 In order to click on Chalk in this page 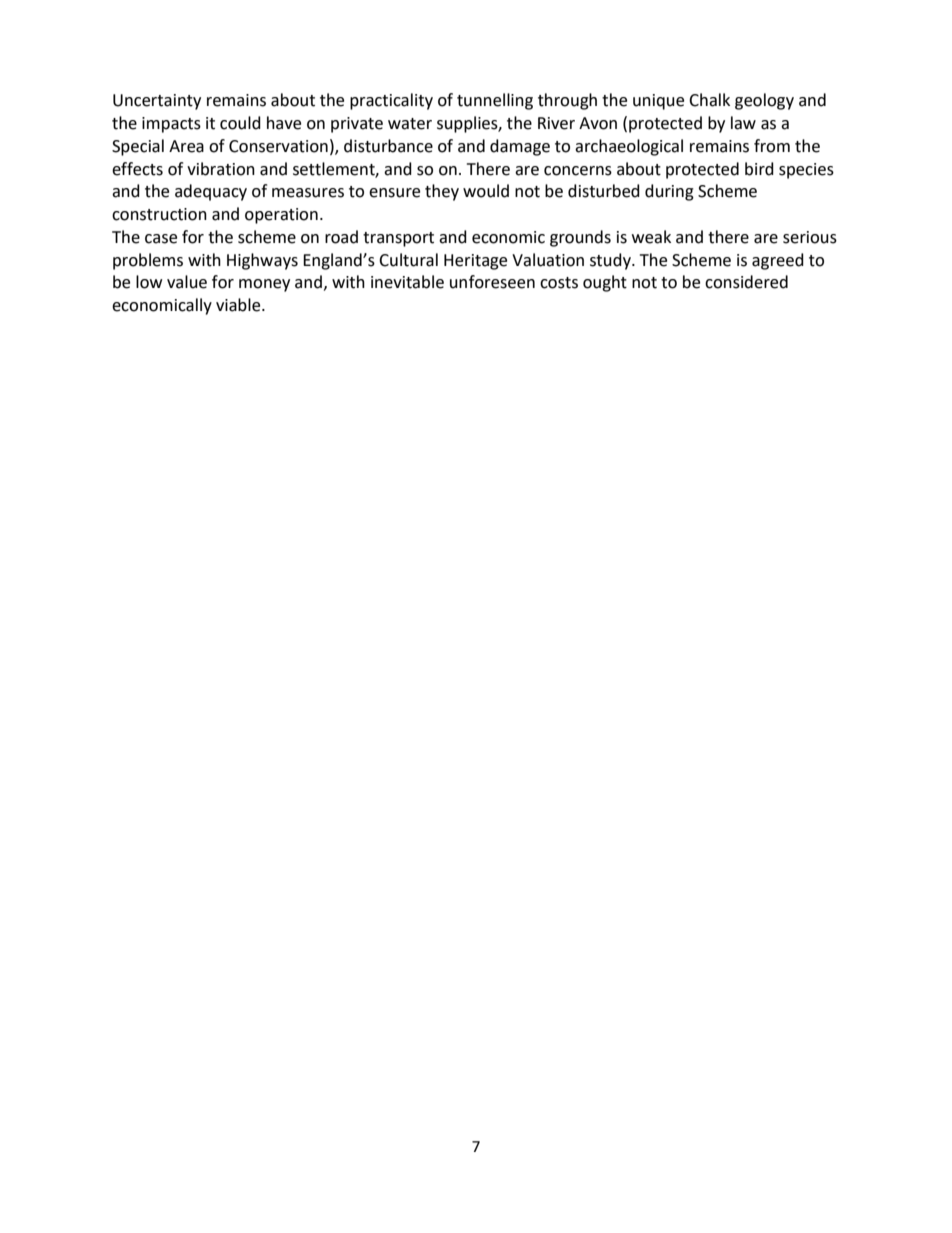, I will do `click(709, 100)`.
